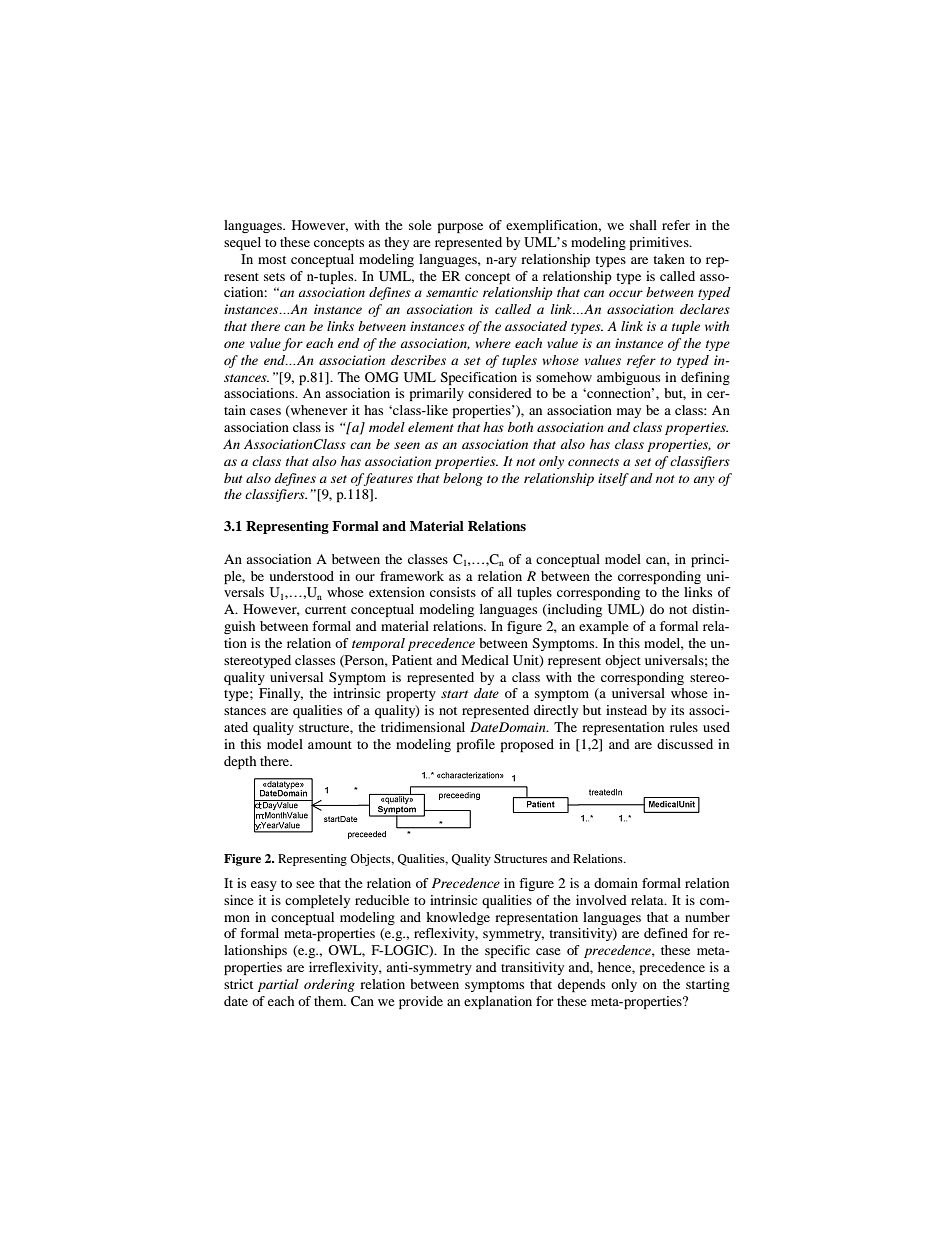 The image size is (952, 1233). Describe the element at coordinates (613, 479) in the screenshot. I see `itself` at that location.
